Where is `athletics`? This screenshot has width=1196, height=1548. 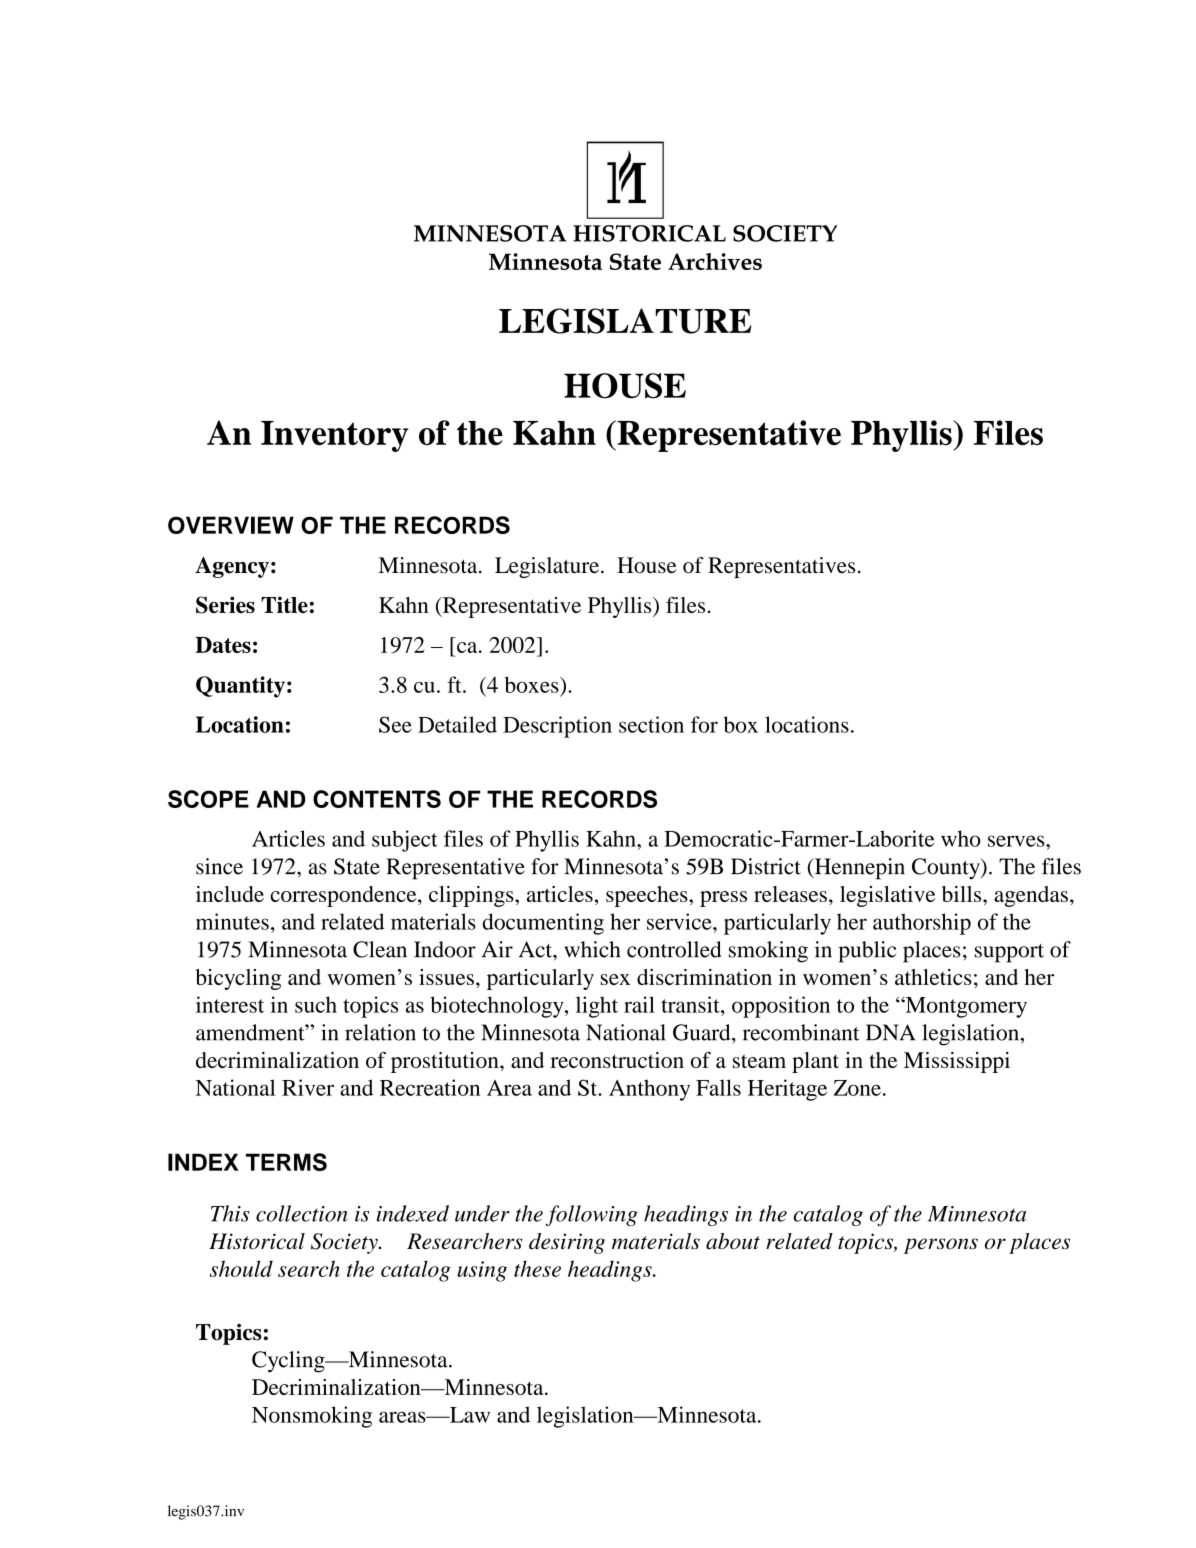 athletics is located at coordinates (933, 977).
